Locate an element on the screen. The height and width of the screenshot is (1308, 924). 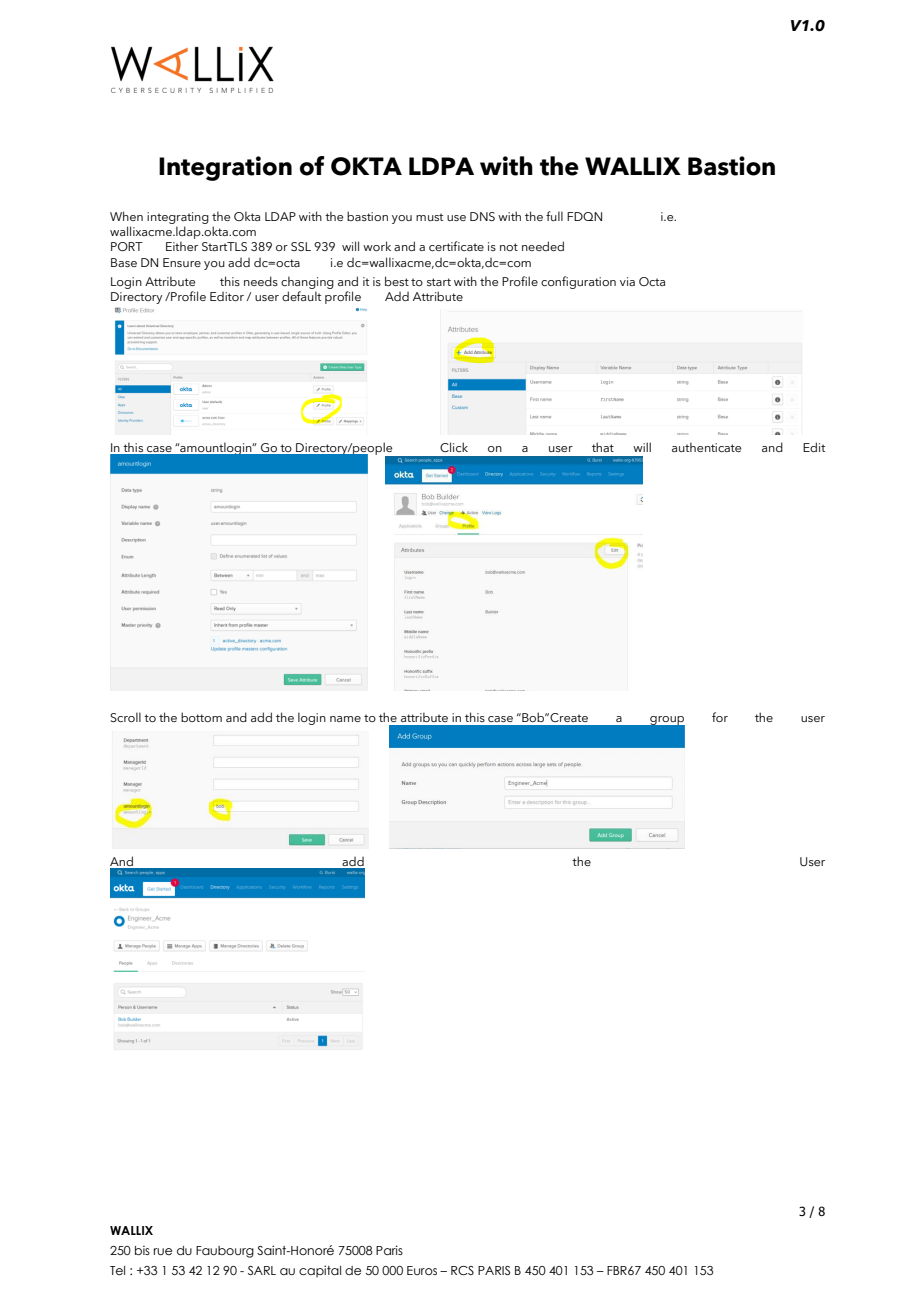
name is located at coordinates (345, 719).
